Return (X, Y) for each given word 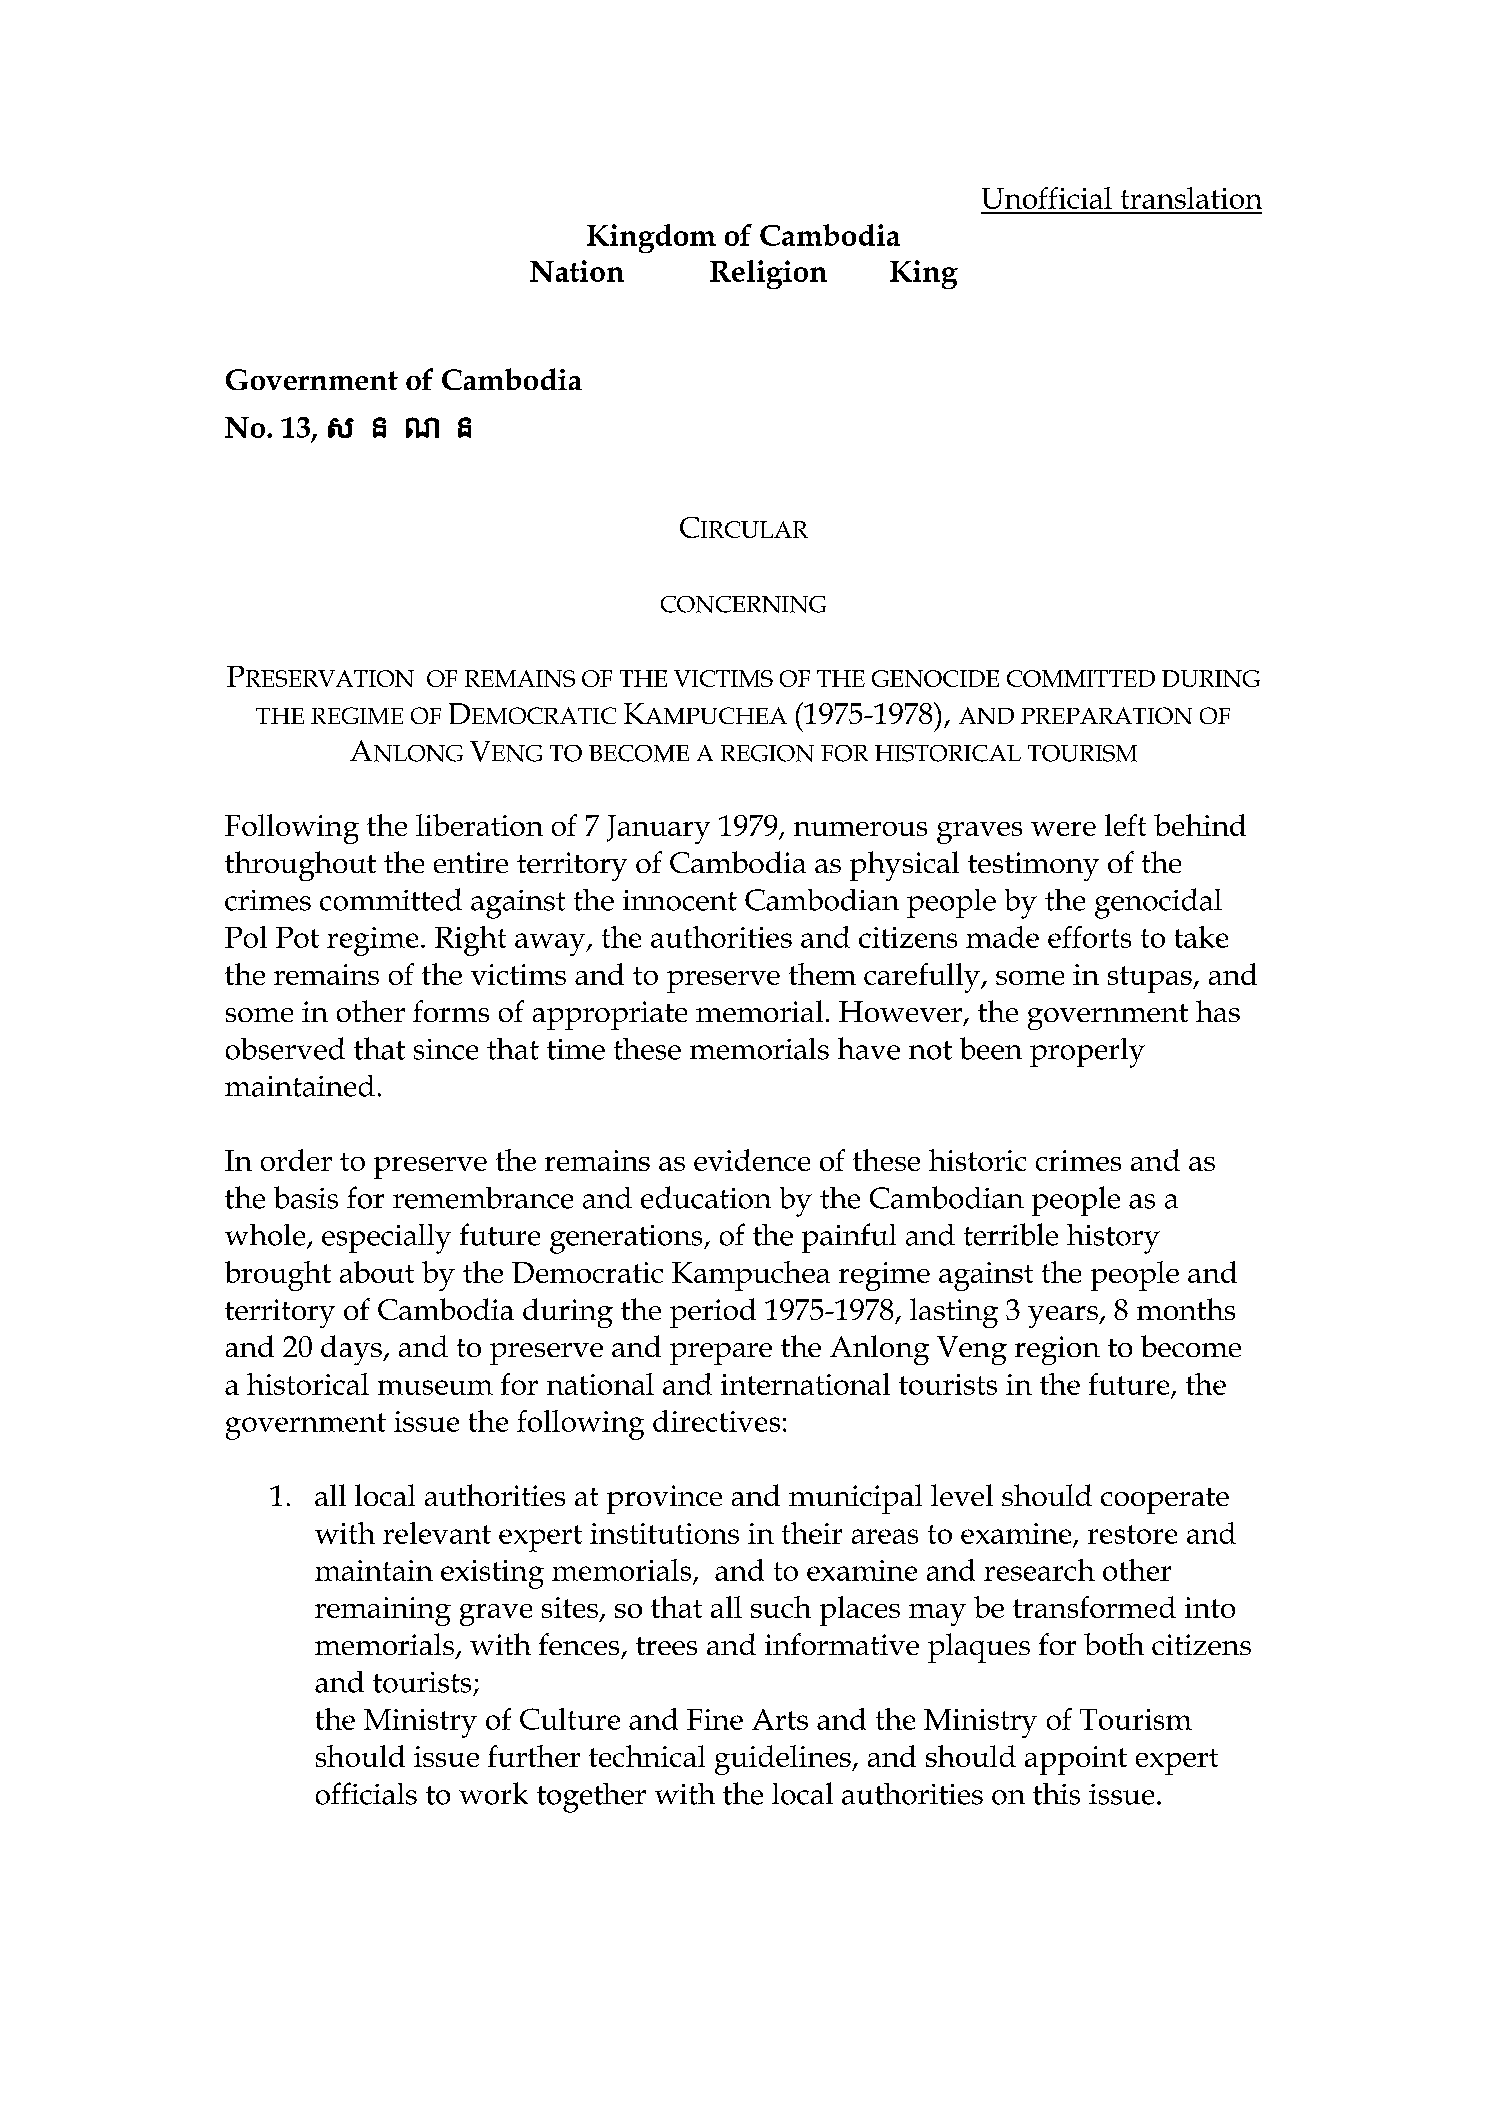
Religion (768, 274)
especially (386, 1239)
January (658, 829)
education (706, 1197)
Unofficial (1047, 198)
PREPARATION (1106, 715)
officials (366, 1793)
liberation (479, 825)
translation (1191, 198)
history (1113, 1239)
